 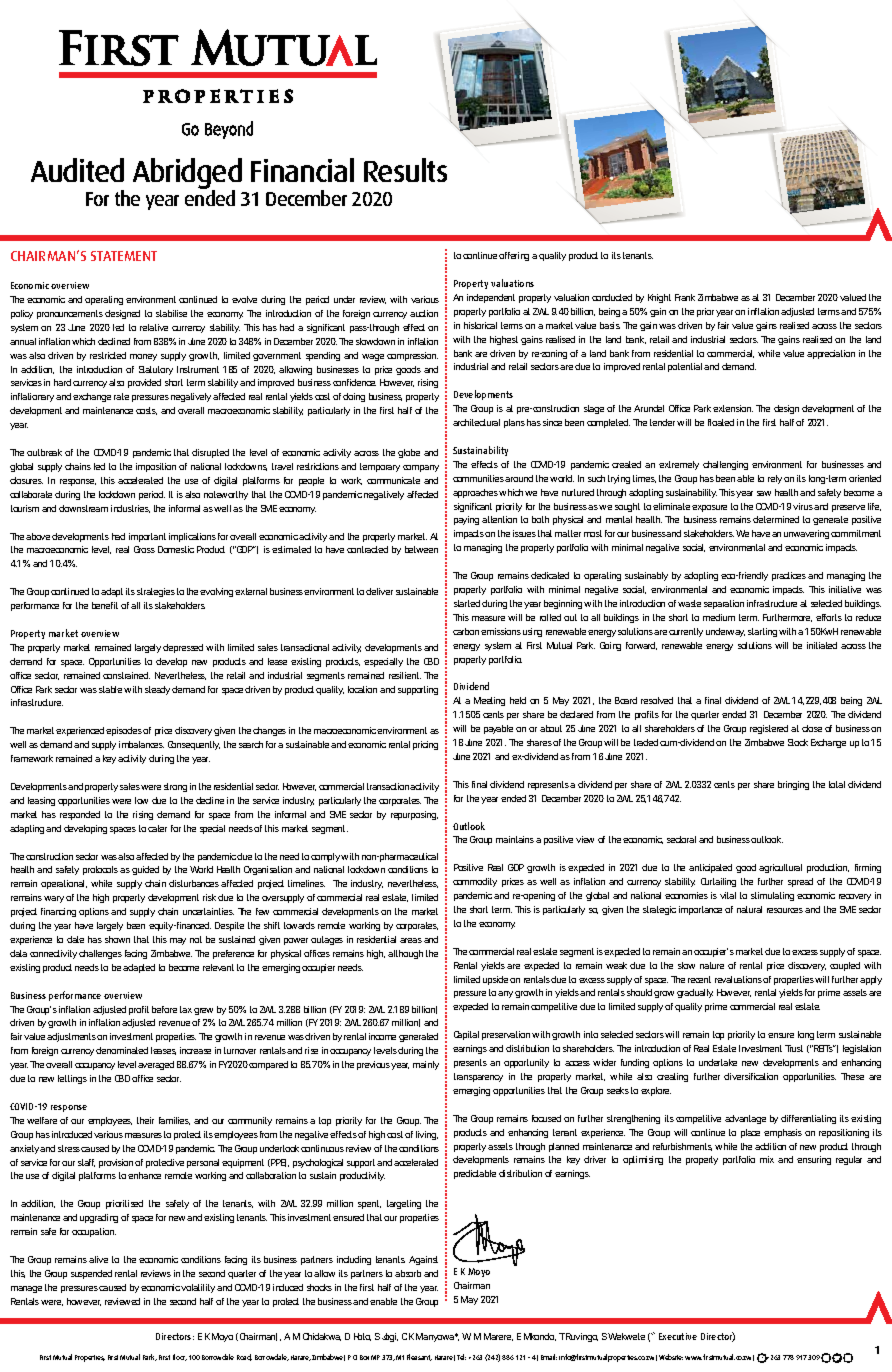 What do you see at coordinates (461, 1357) in the screenshot?
I see `Tel` at bounding box center [461, 1357].
